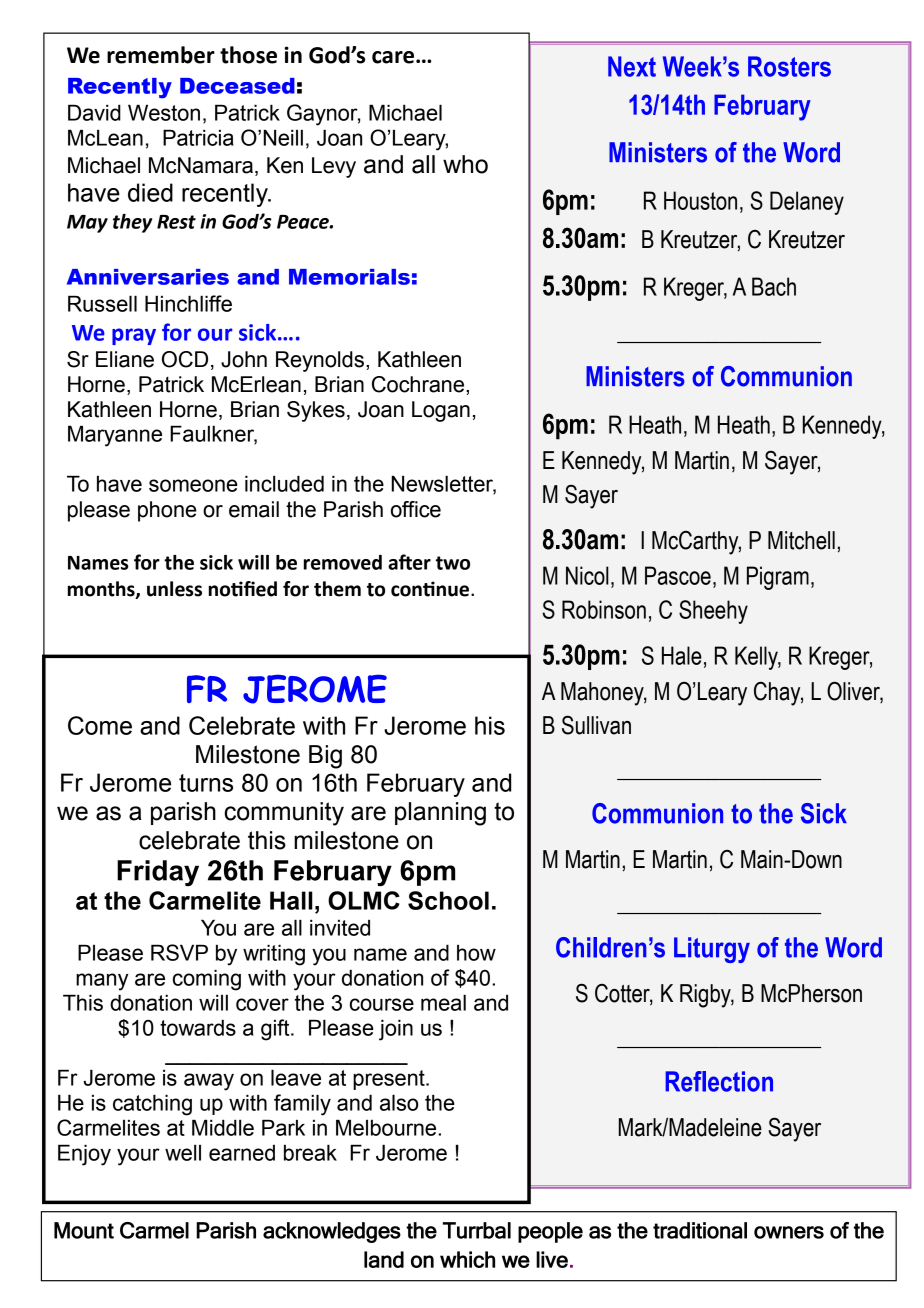 The width and height of the screenshot is (924, 1308). I want to click on Weston, so click(164, 112).
